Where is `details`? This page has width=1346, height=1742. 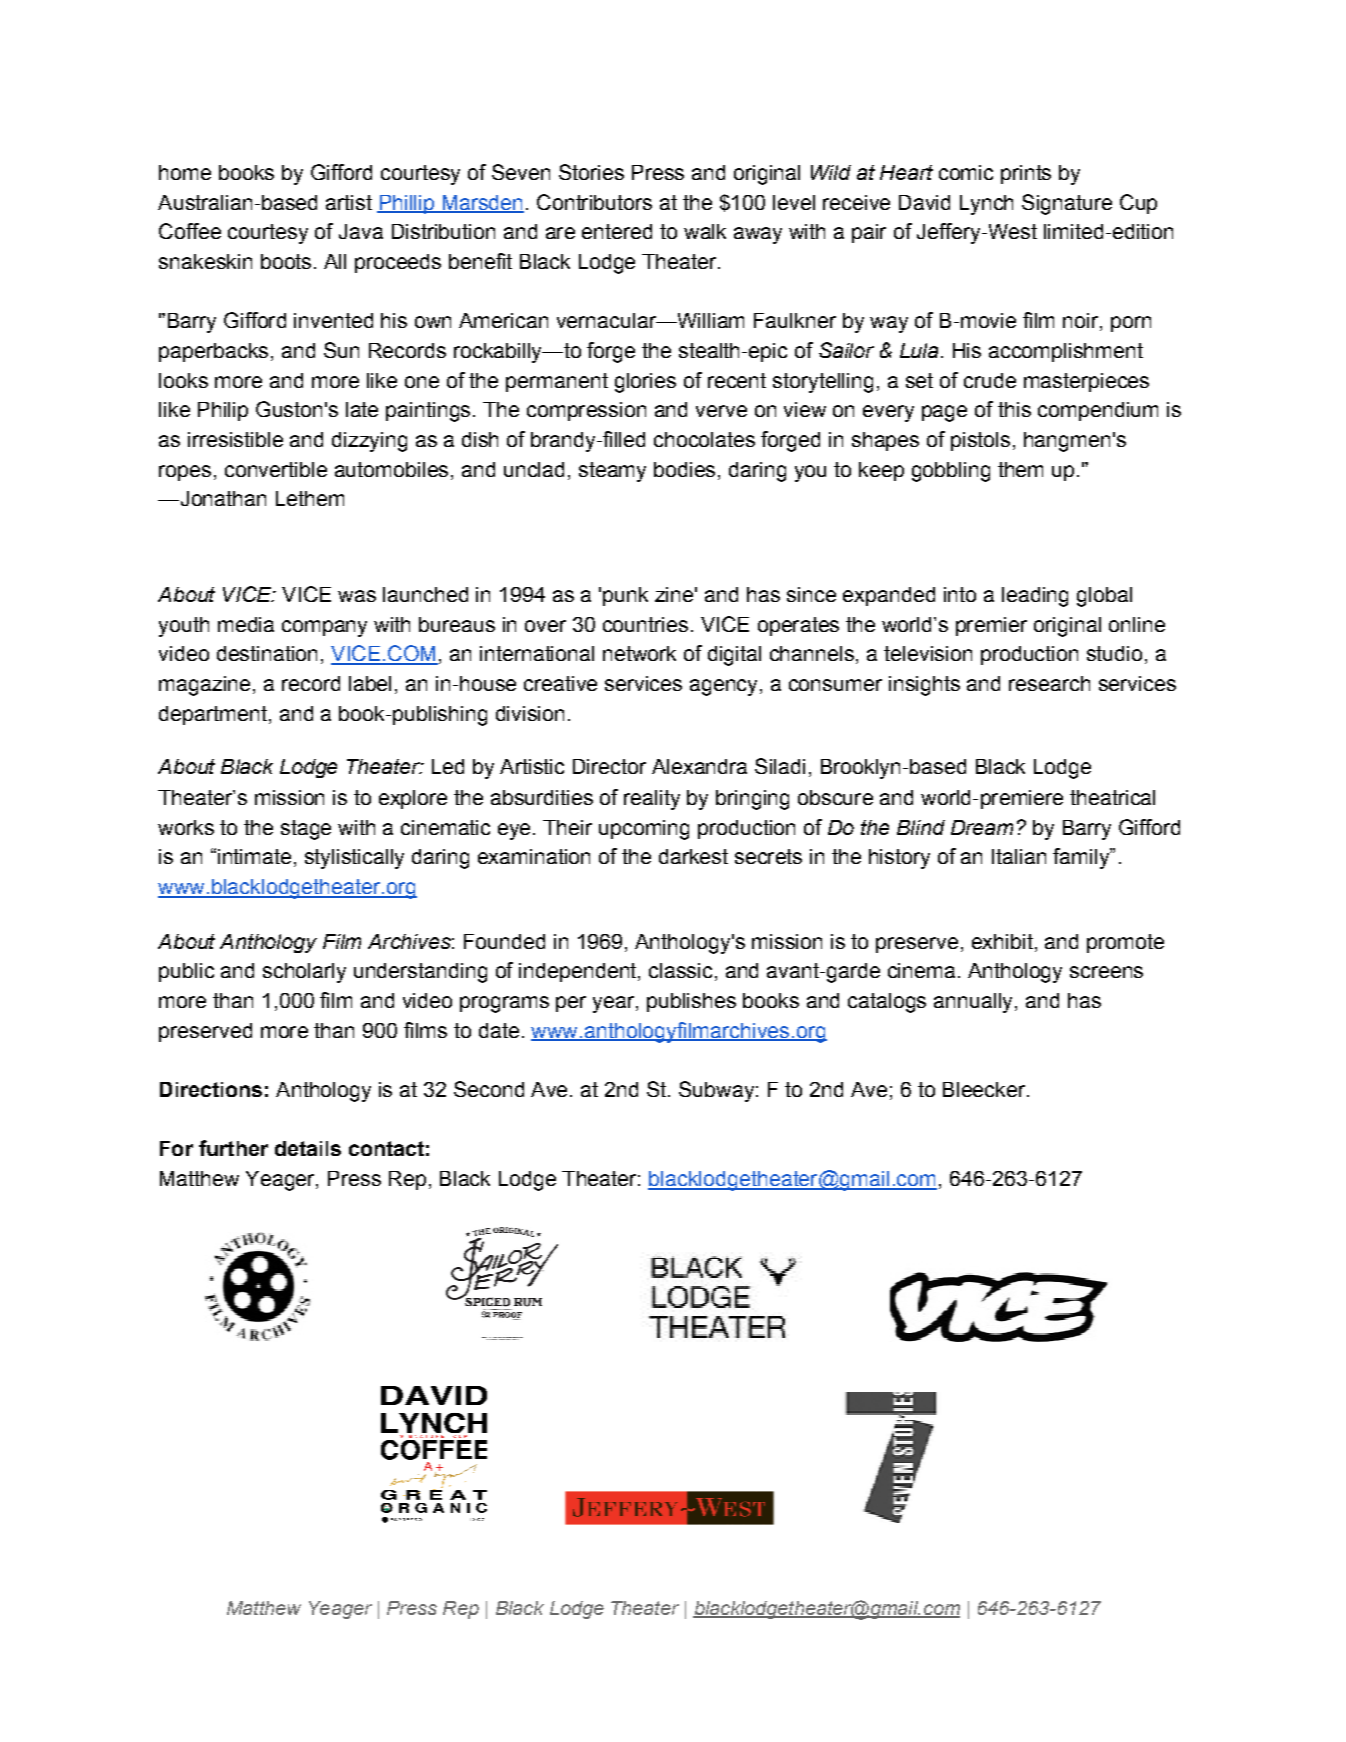
details is located at coordinates (308, 1148).
